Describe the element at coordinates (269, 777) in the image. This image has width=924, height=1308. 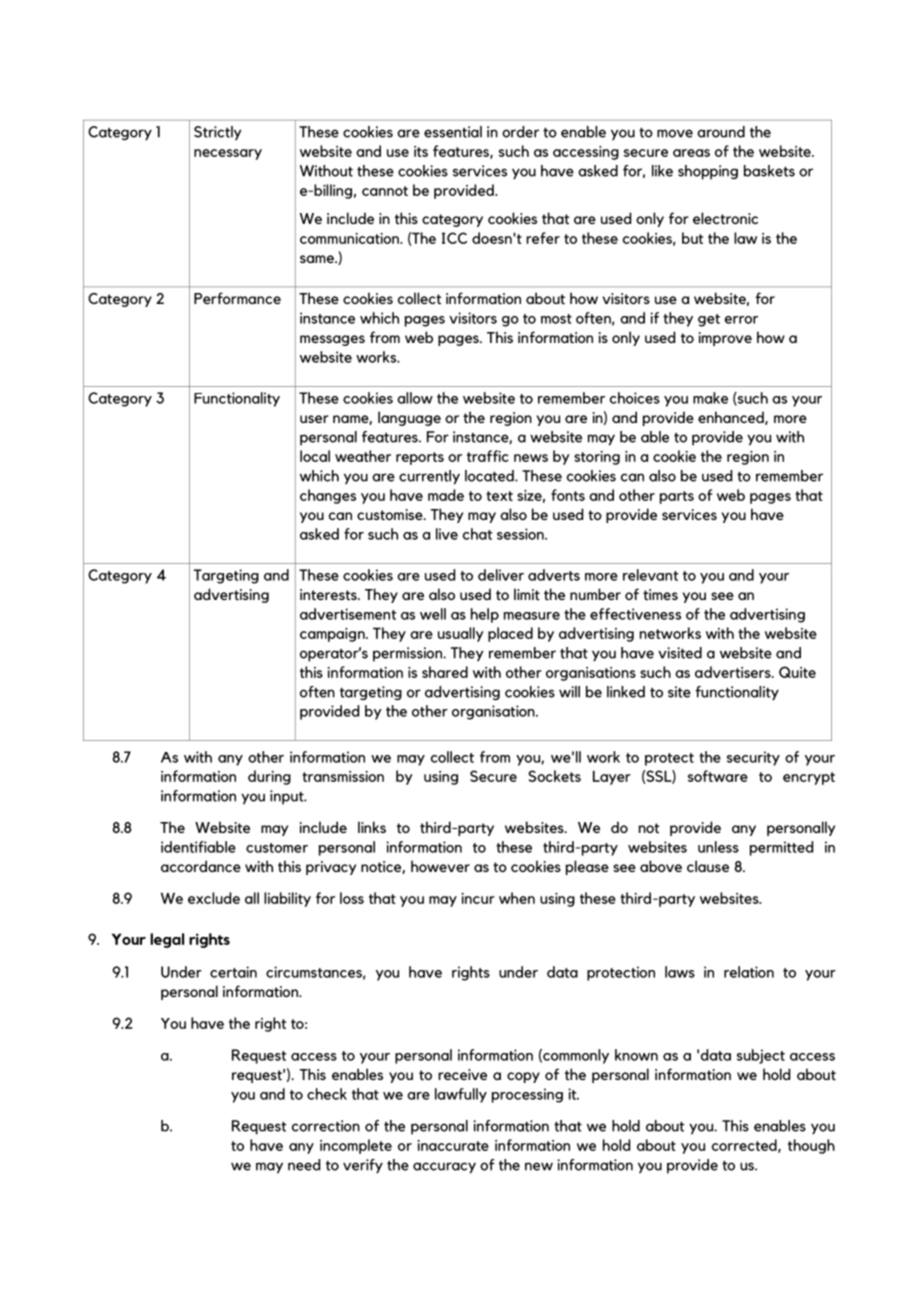
I see `during` at that location.
